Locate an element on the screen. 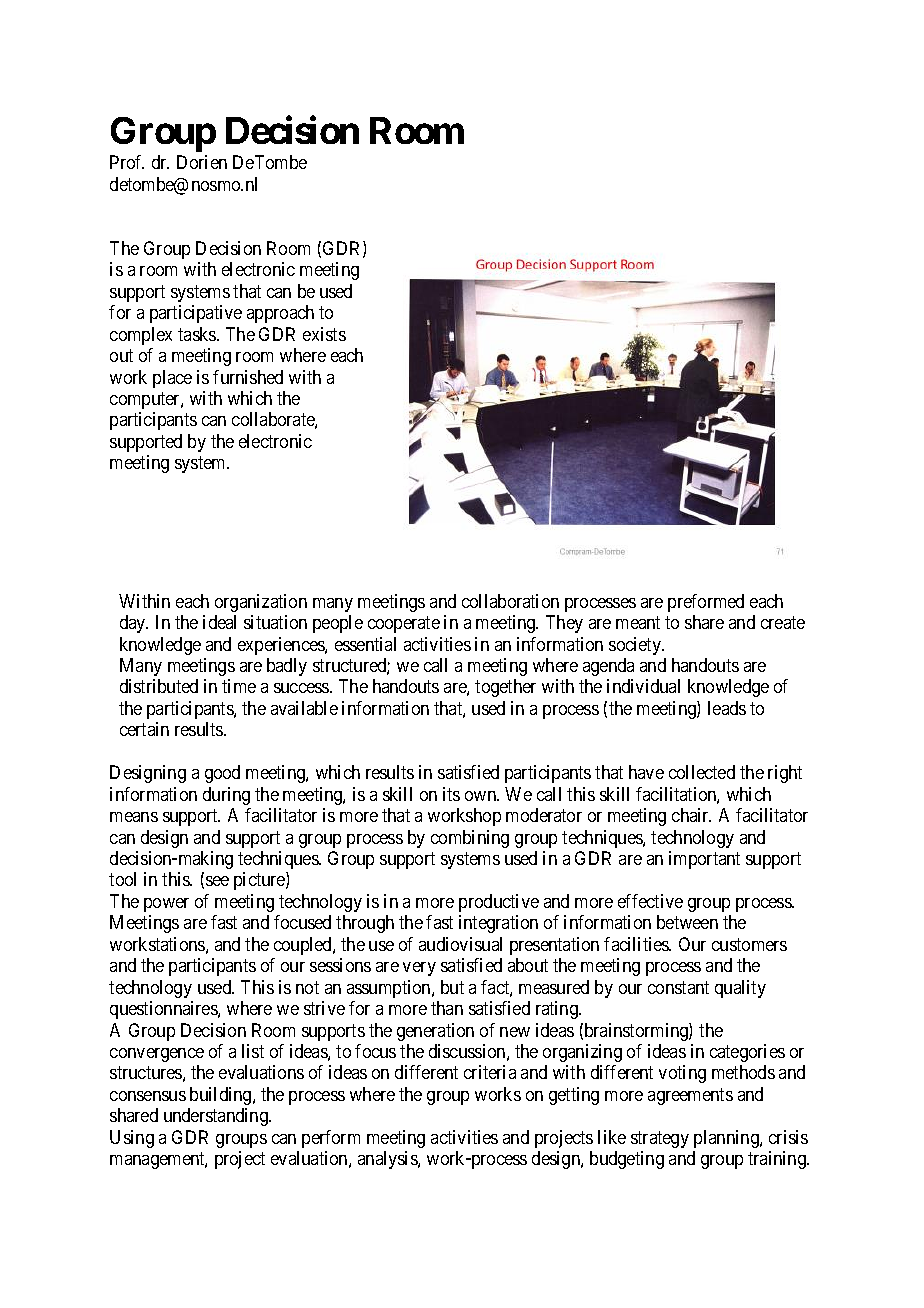 This screenshot has height=1308, width=924. approach is located at coordinates (280, 314).
